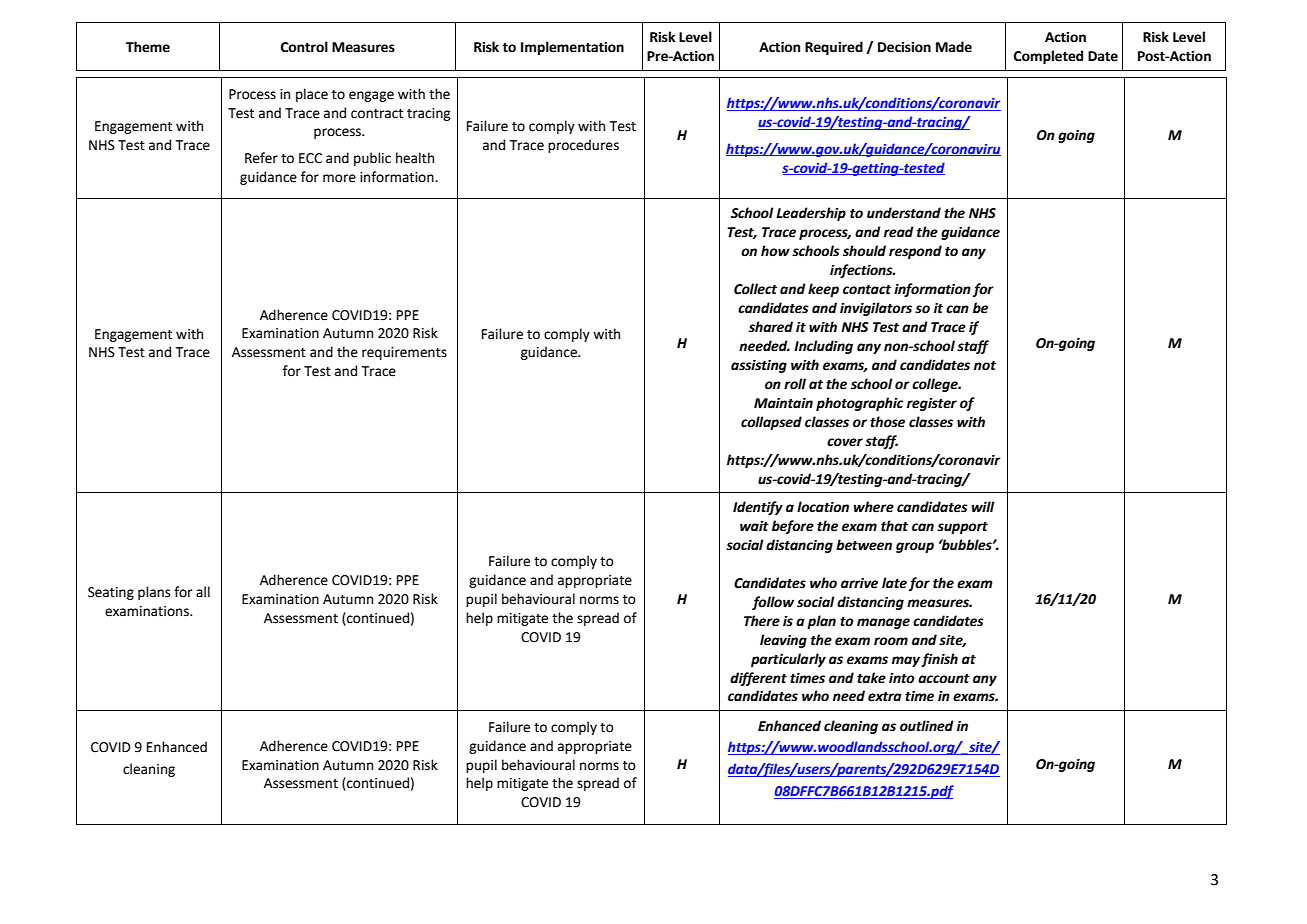 This screenshot has width=1307, height=924. What do you see at coordinates (572, 48) in the screenshot?
I see `Implementation` at bounding box center [572, 48].
